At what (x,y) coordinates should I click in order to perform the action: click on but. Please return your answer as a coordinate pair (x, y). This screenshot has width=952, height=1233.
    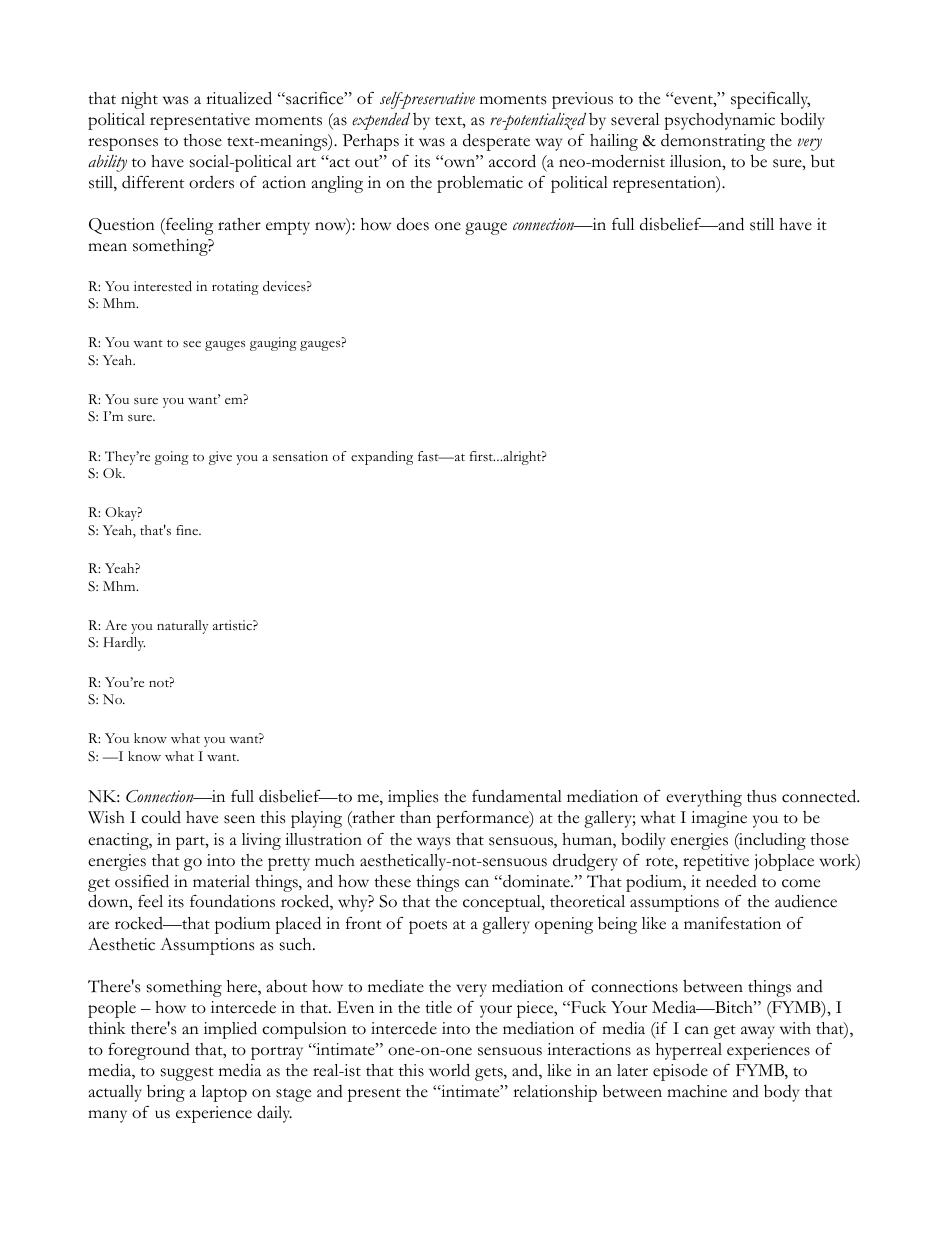
    Looking at the image, I should click on (823, 161).
